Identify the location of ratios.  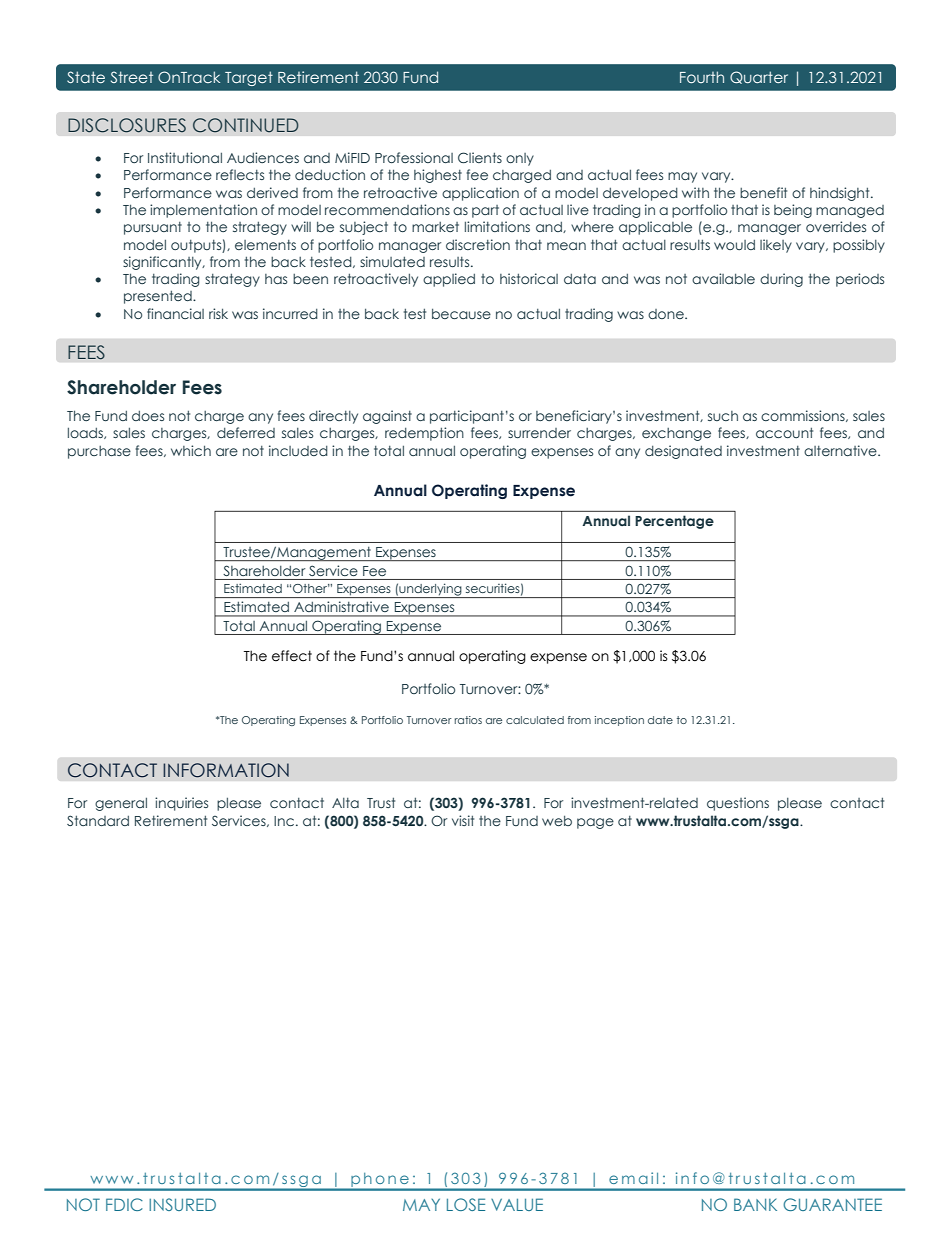
(468, 720).
